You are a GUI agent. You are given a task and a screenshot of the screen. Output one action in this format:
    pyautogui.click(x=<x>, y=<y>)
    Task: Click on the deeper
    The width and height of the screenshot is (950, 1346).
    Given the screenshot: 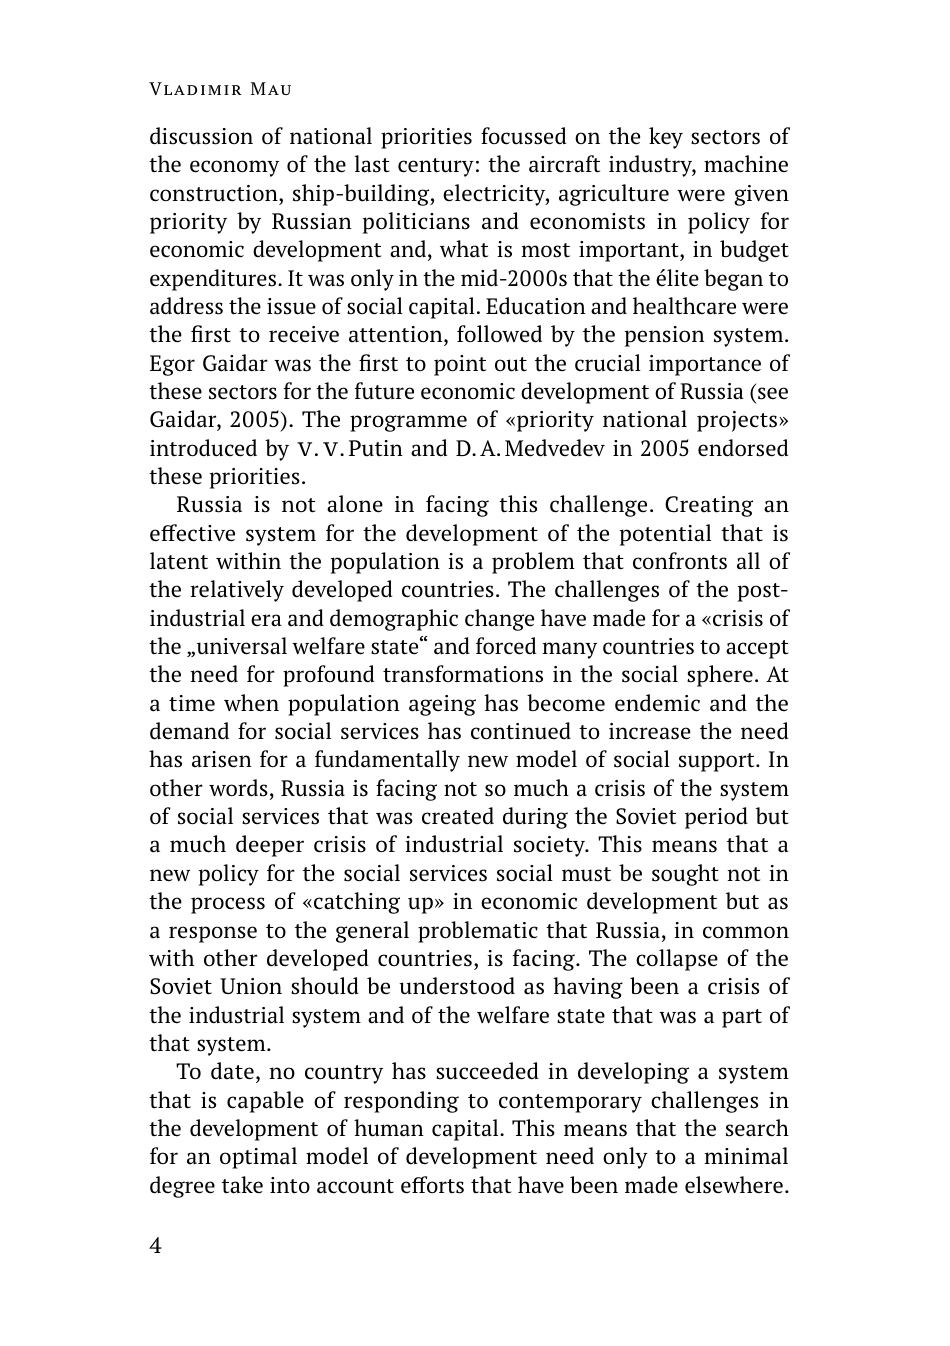 What is the action you would take?
    pyautogui.click(x=270, y=846)
